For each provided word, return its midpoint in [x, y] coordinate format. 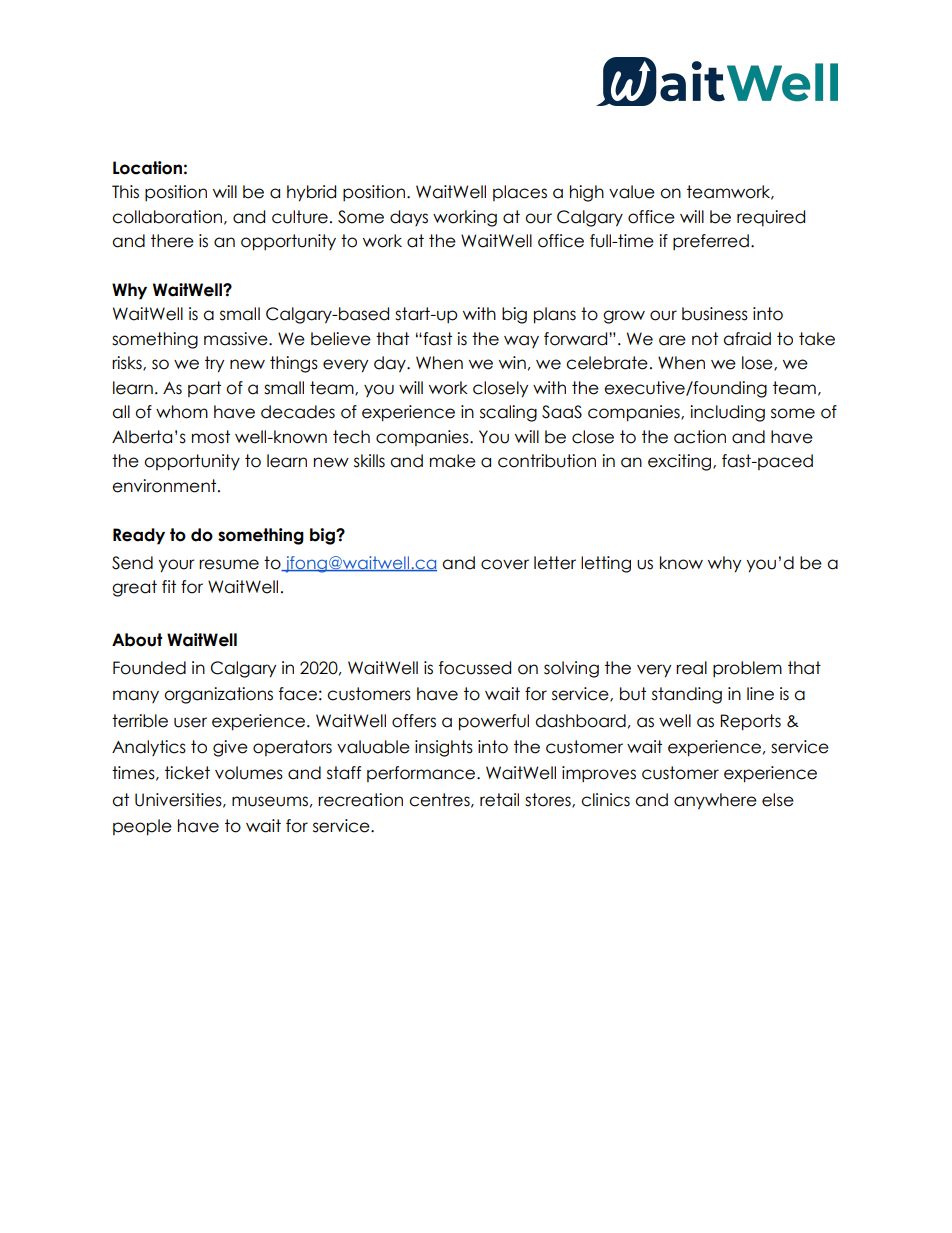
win [512, 362]
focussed [475, 668]
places [520, 193]
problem [747, 669]
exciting [681, 462]
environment [165, 486]
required [771, 218]
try [214, 364]
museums [270, 801]
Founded [149, 668]
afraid [747, 339]
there [172, 241]
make [453, 461]
